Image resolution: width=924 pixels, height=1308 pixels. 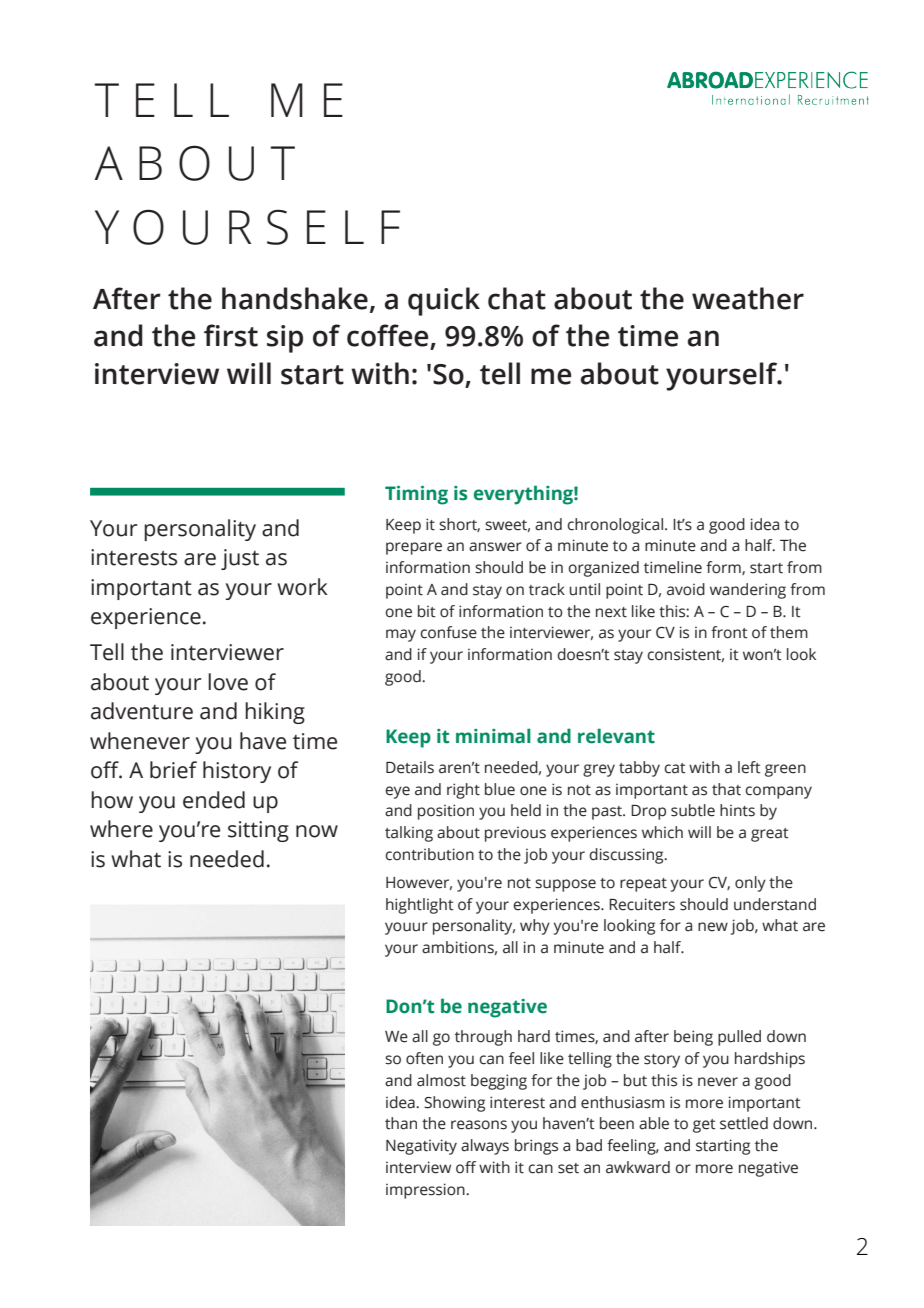 What do you see at coordinates (750, 884) in the screenshot?
I see `only` at bounding box center [750, 884].
